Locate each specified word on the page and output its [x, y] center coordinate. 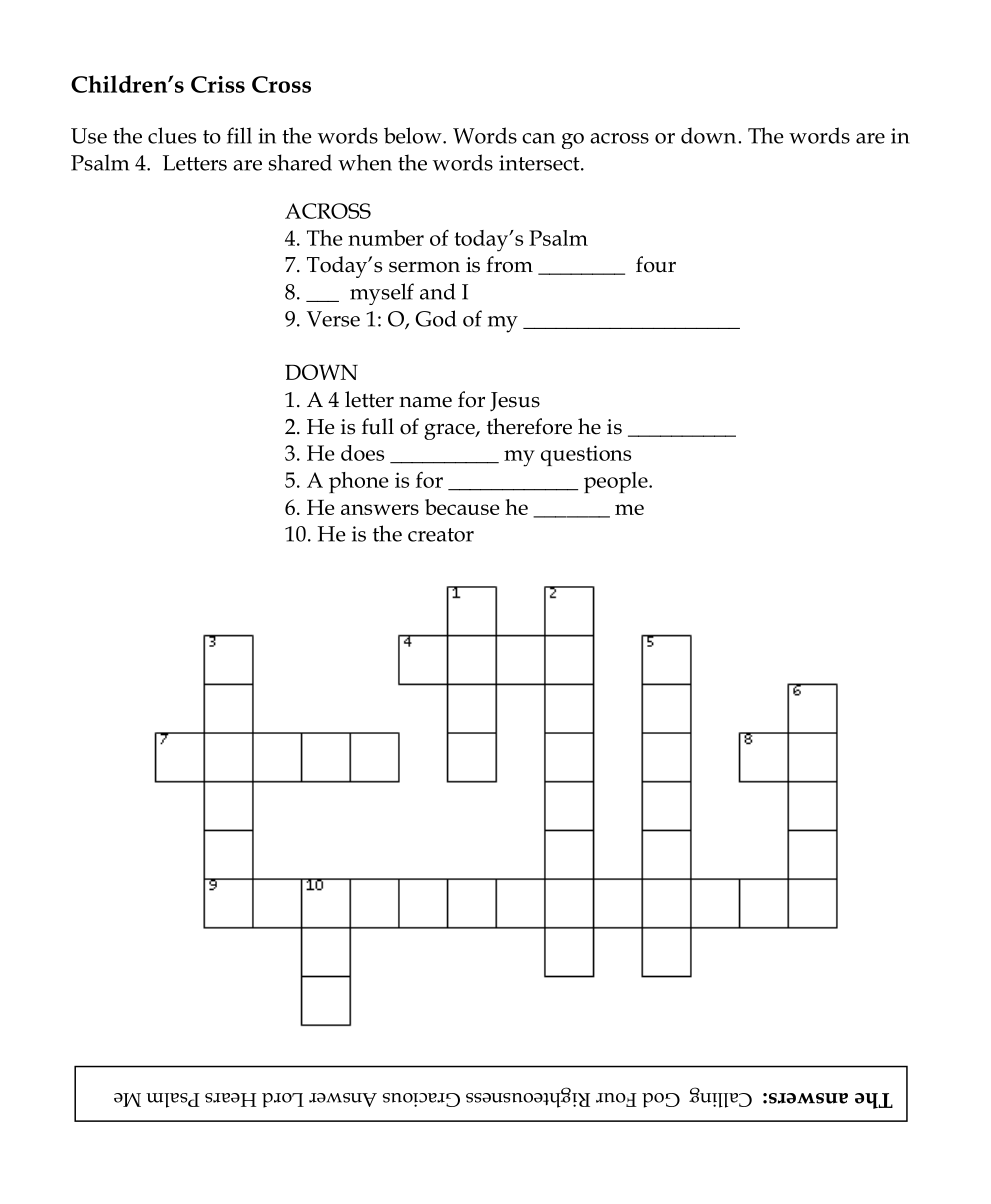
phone [359, 482]
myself [382, 294]
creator [441, 535]
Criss [218, 84]
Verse [333, 319]
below [414, 135]
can [538, 138]
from [509, 264]
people [617, 482]
